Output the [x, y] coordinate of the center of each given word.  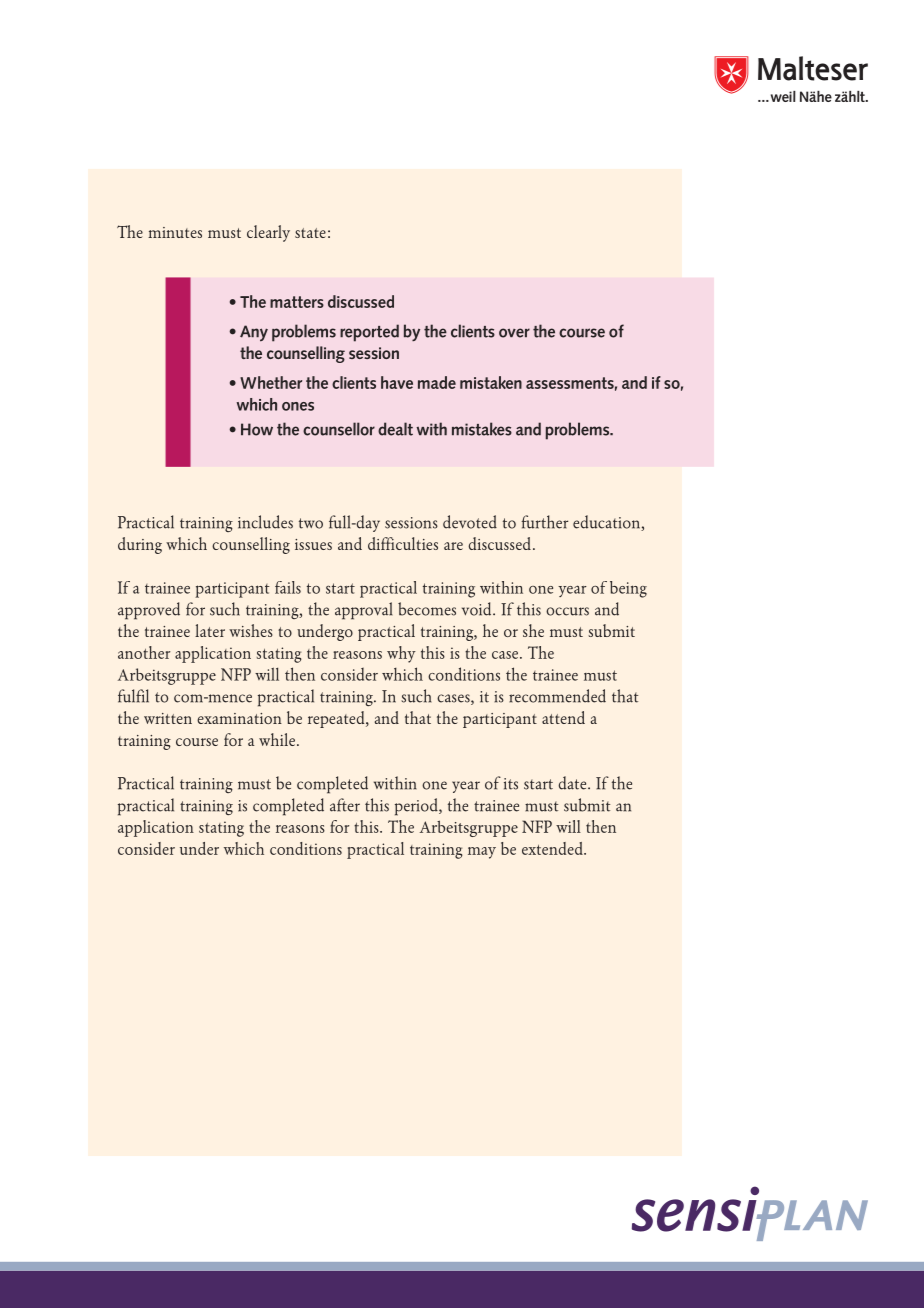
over [514, 333]
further [544, 522]
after [345, 805]
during [140, 545]
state [310, 233]
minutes [175, 232]
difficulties [403, 543]
